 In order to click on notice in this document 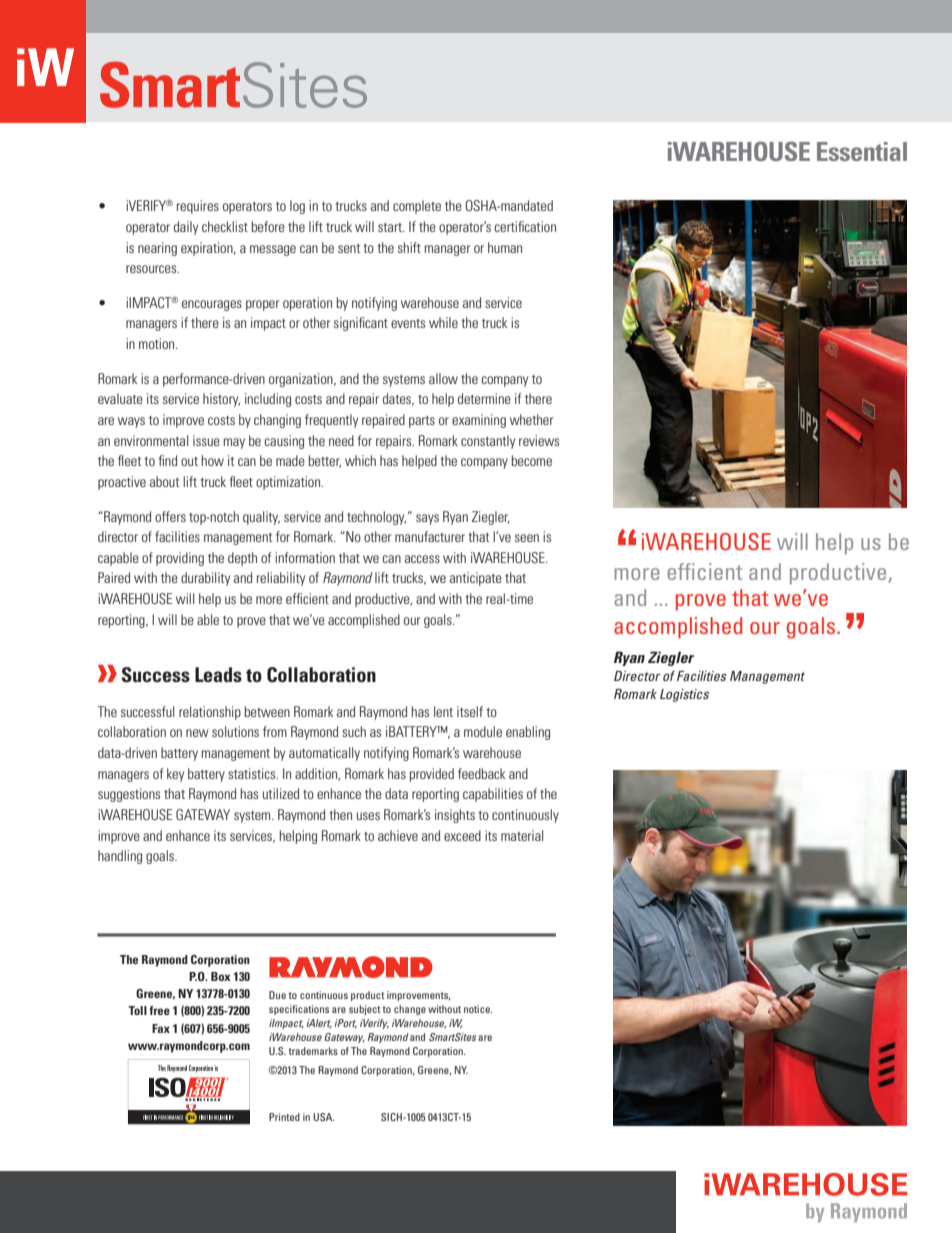, I will do `click(478, 1009)`.
